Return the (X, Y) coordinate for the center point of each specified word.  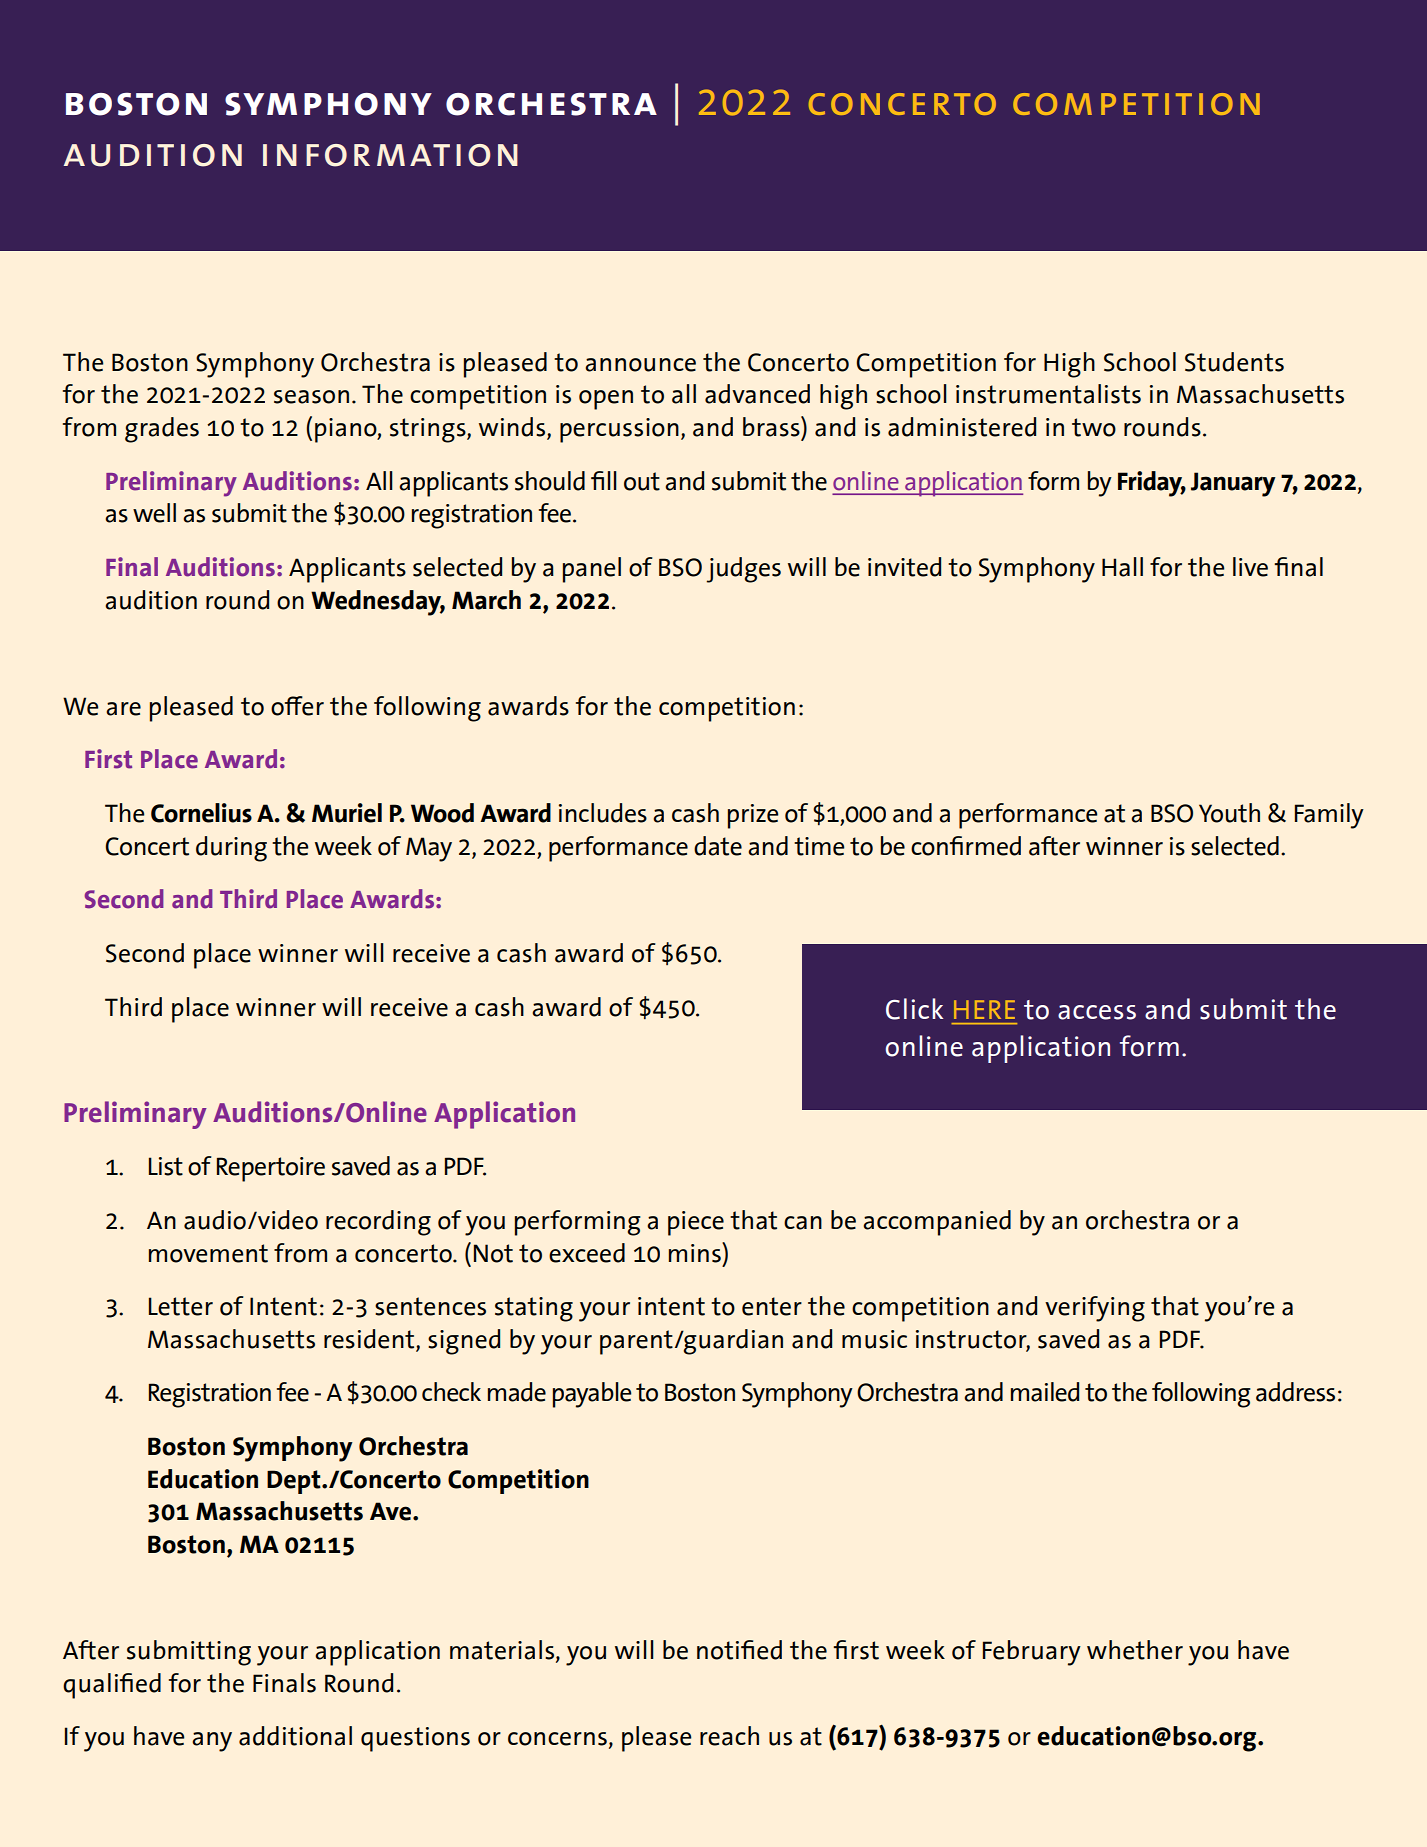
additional (295, 1736)
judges (743, 570)
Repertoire (271, 1169)
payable (592, 1395)
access (1097, 1012)
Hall (1122, 567)
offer (297, 706)
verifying (1095, 1309)
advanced (757, 394)
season (311, 397)
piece (696, 1223)
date (718, 846)
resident (370, 1340)
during (231, 849)
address (1295, 1392)
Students (1234, 362)
